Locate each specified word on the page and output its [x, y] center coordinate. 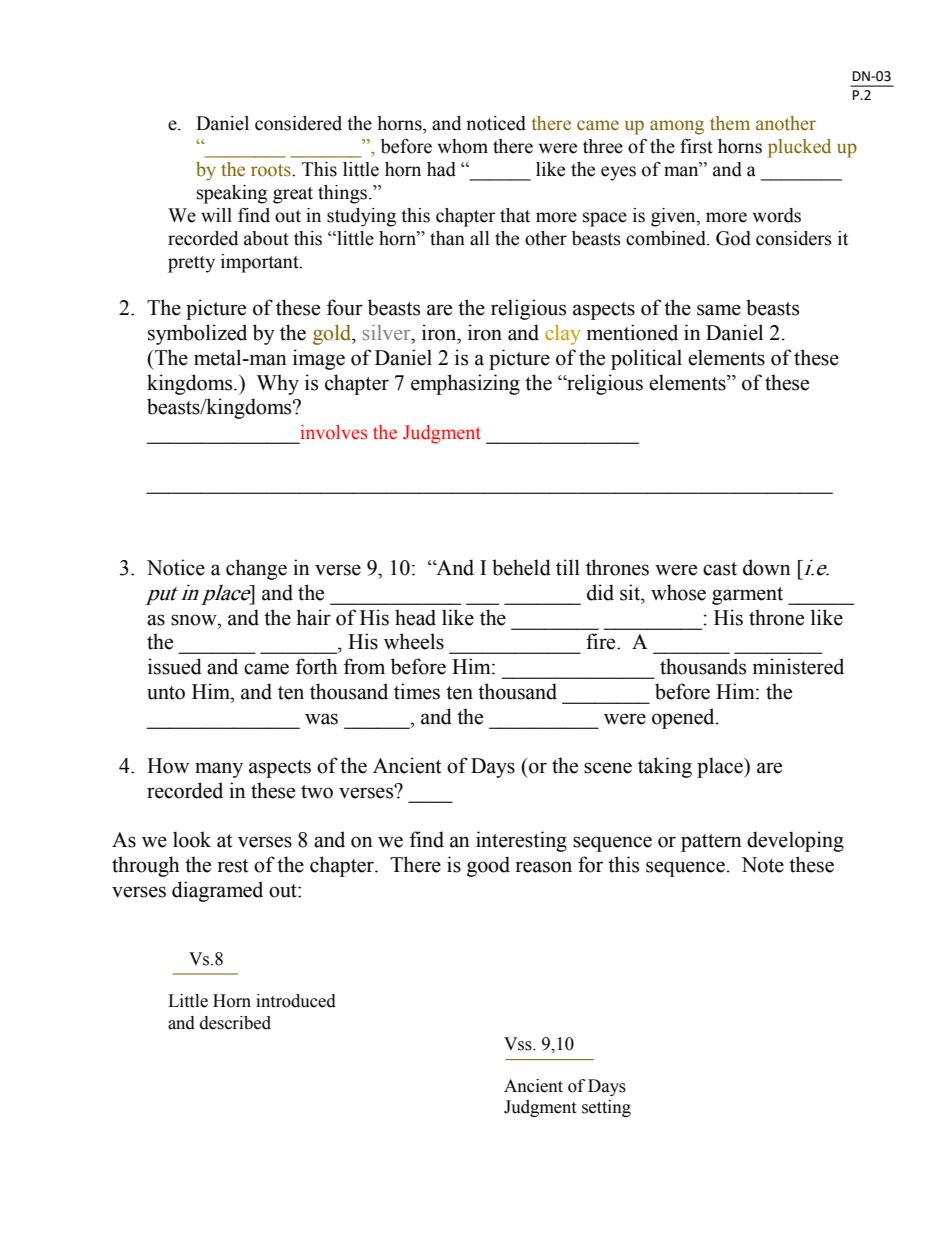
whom [462, 146]
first [696, 146]
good [488, 866]
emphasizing [465, 384]
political [646, 359]
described [235, 1023]
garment [747, 596]
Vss [519, 1044]
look [192, 839]
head [415, 617]
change [256, 569]
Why [278, 384]
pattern [711, 843]
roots [272, 170]
